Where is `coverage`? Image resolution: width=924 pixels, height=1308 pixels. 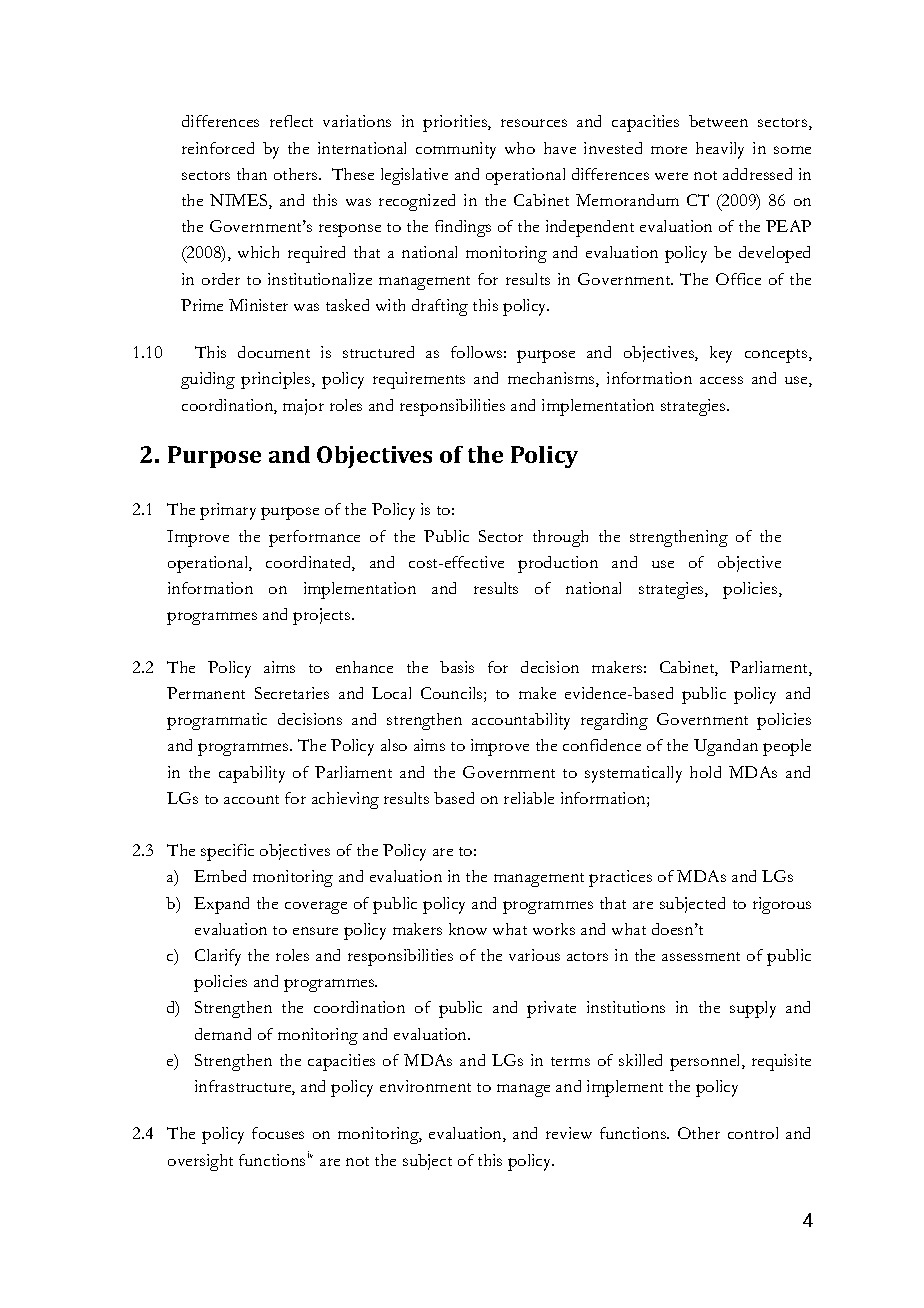
coverage is located at coordinates (316, 907).
